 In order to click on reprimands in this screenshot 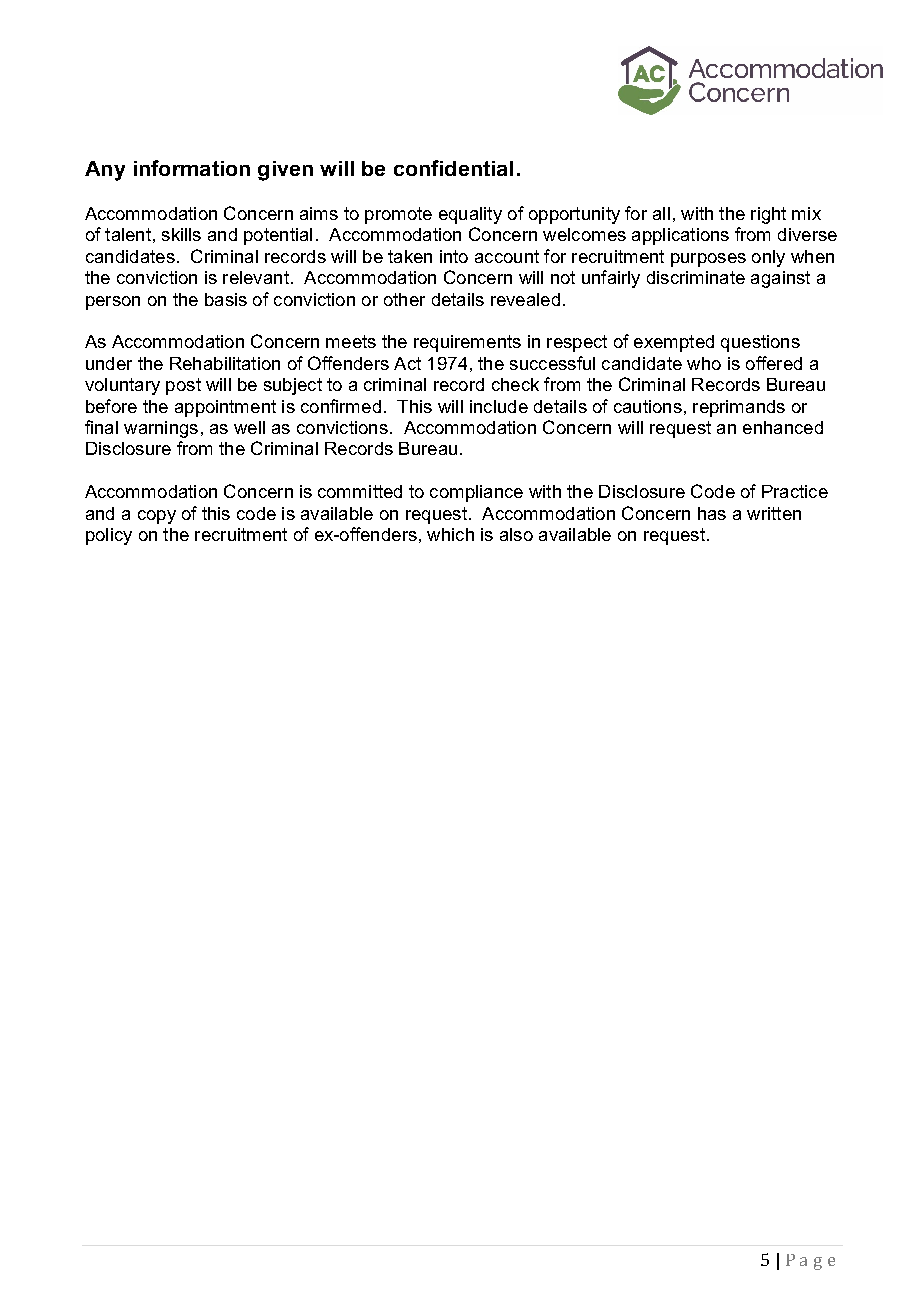, I will do `click(739, 408)`.
